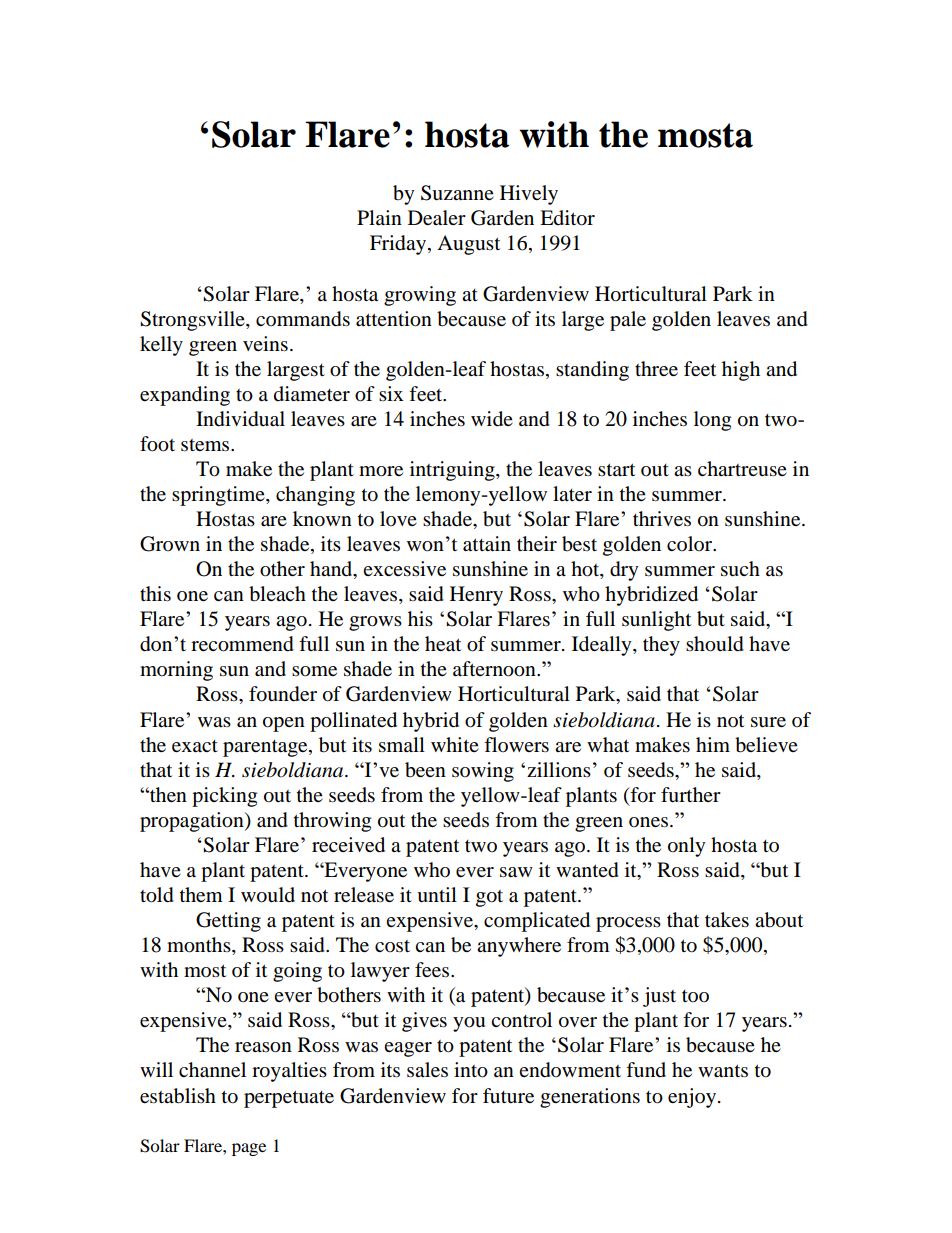 Image resolution: width=952 pixels, height=1233 pixels. What do you see at coordinates (242, 644) in the screenshot?
I see `recommend` at bounding box center [242, 644].
